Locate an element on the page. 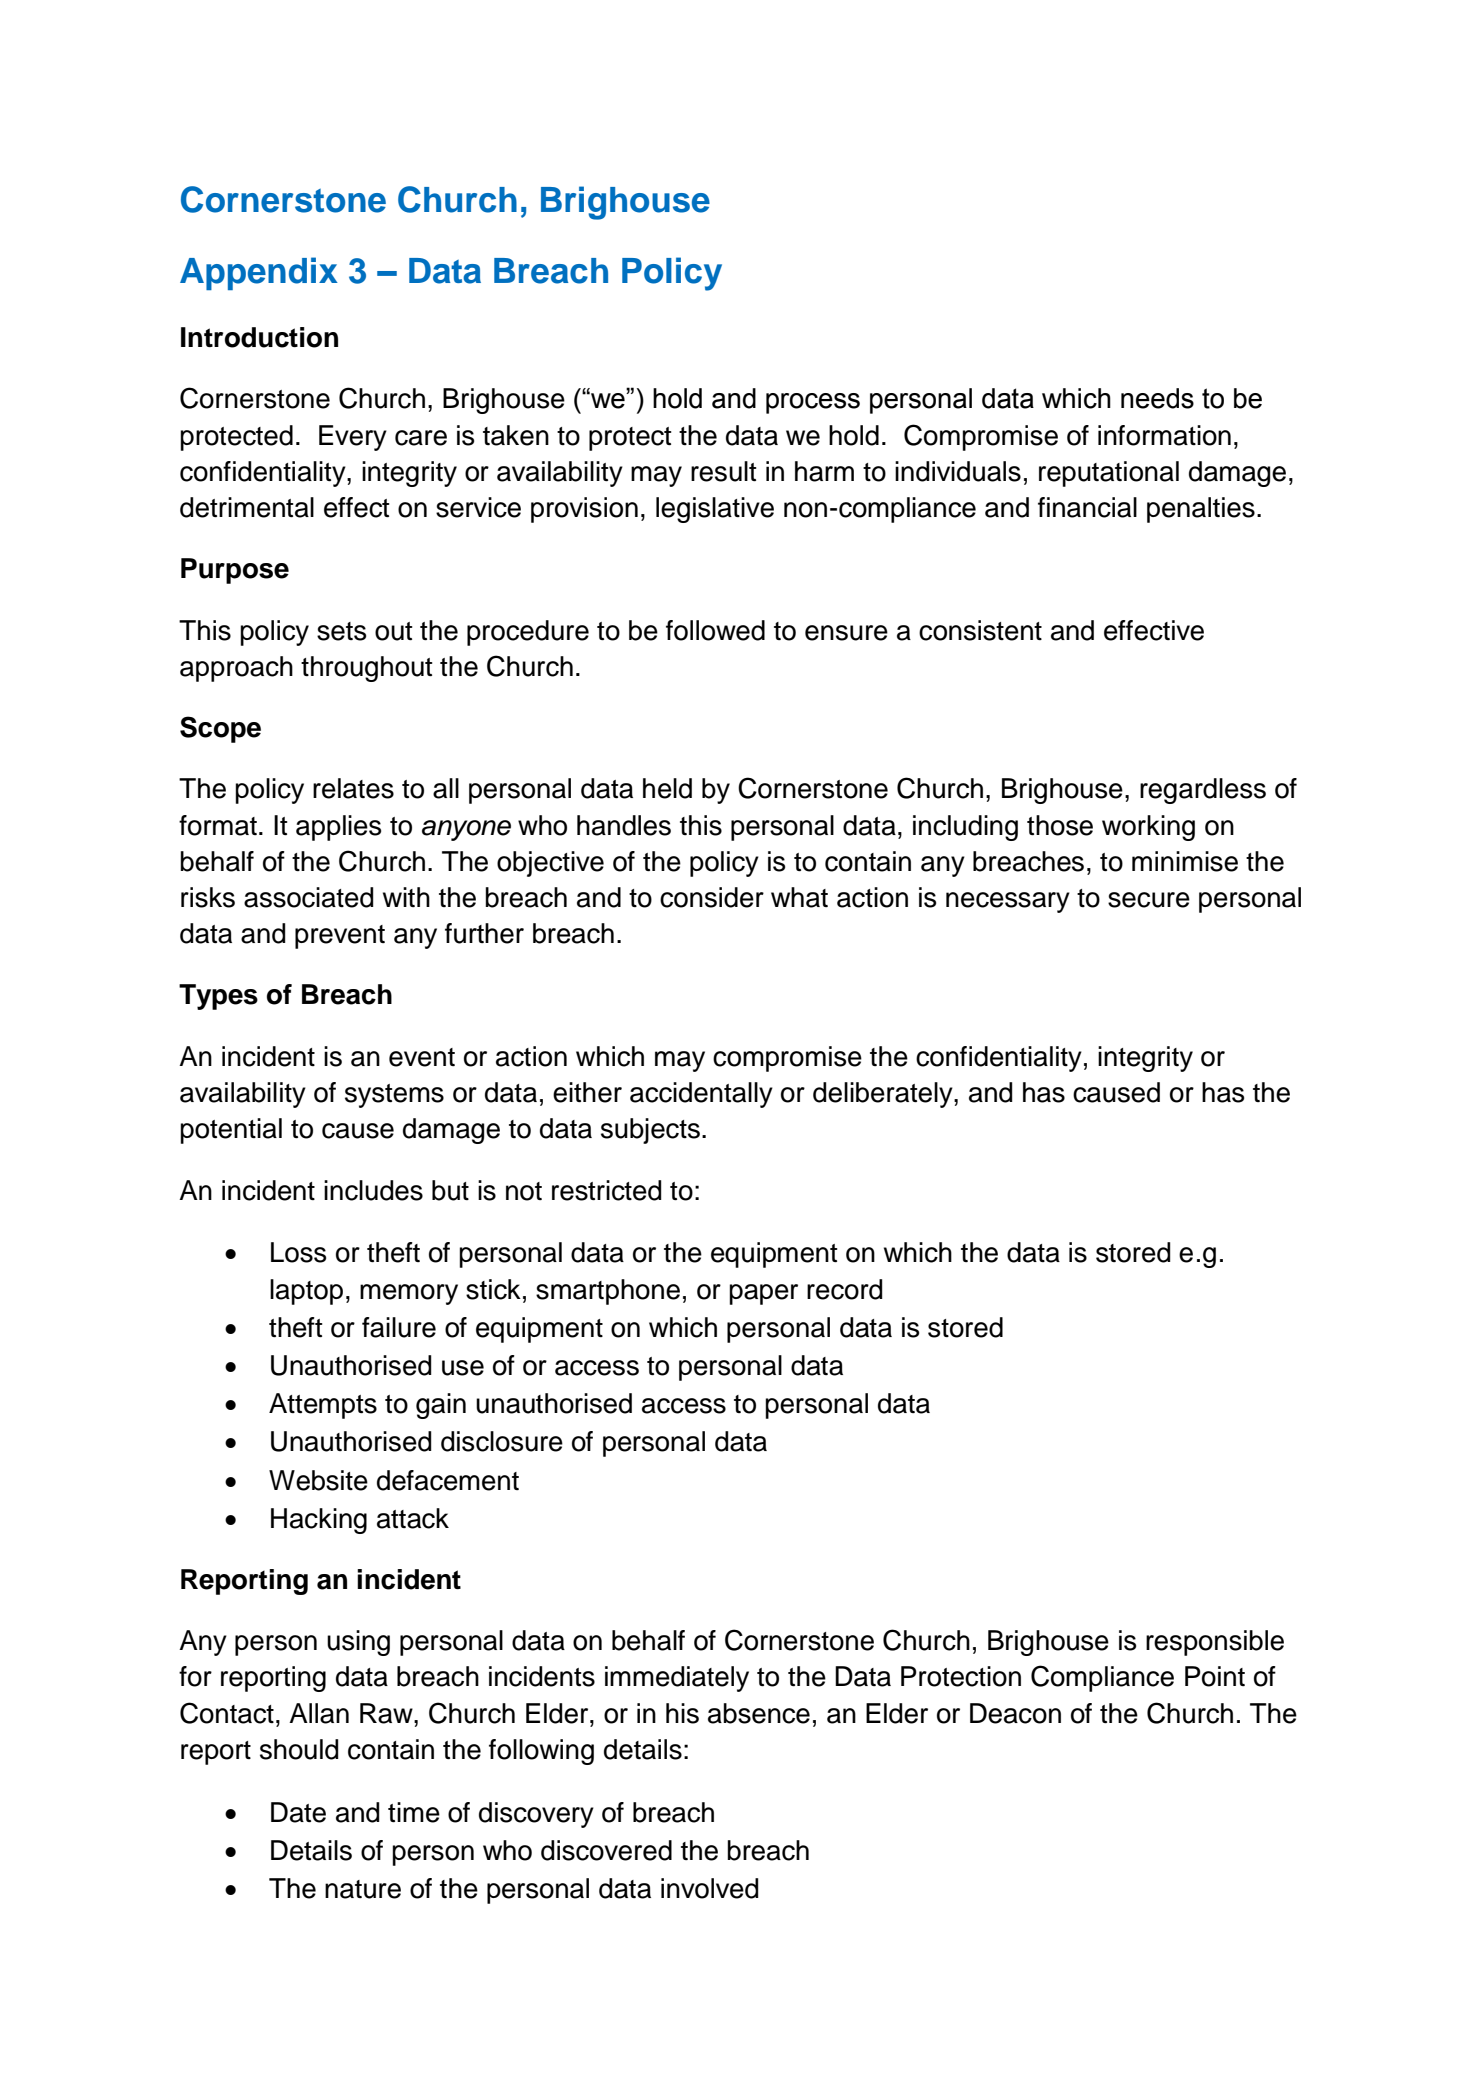 The height and width of the page is (2099, 1484). process is located at coordinates (813, 403).
